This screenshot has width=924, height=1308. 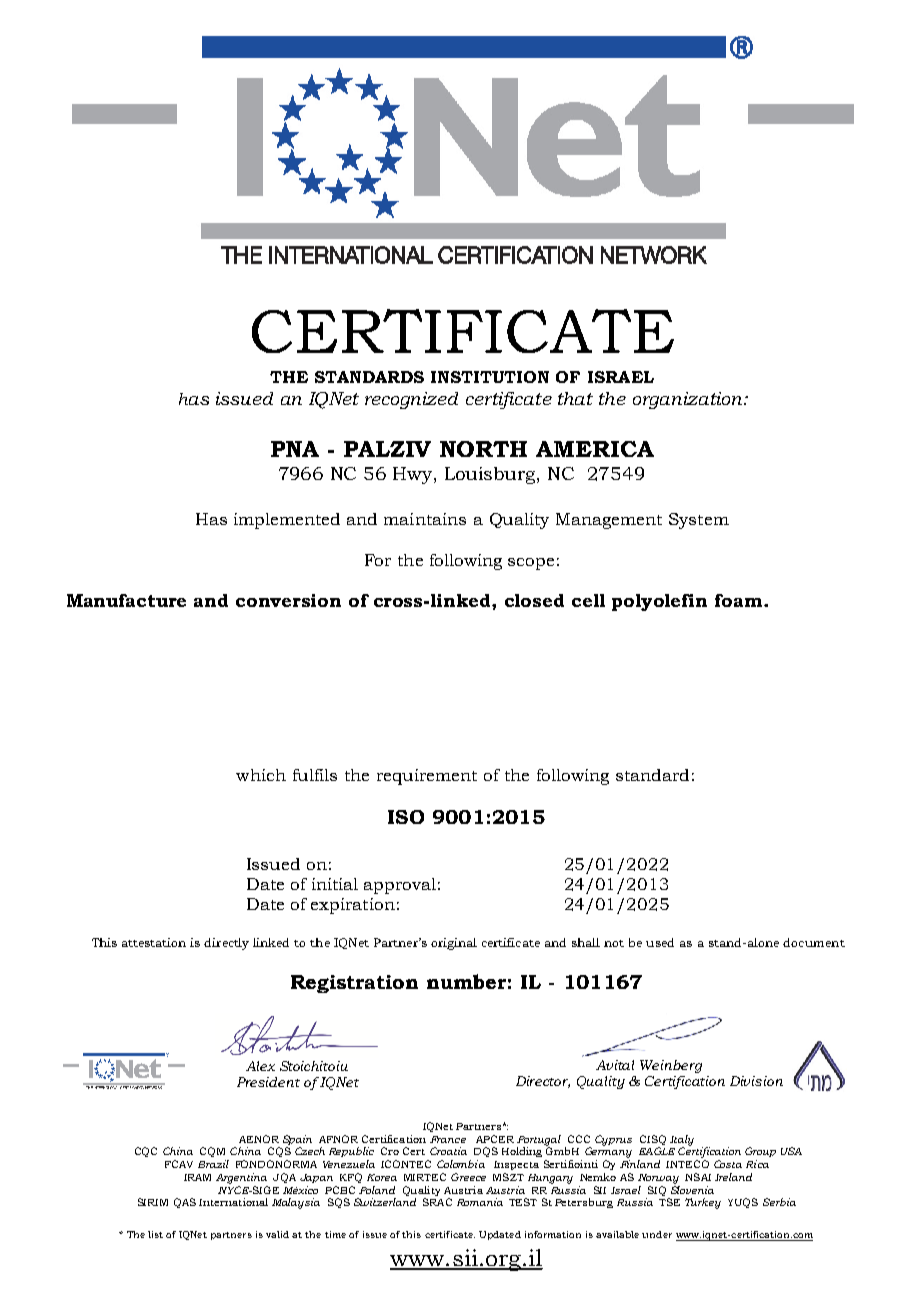 What do you see at coordinates (689, 400) in the screenshot?
I see `organization` at bounding box center [689, 400].
